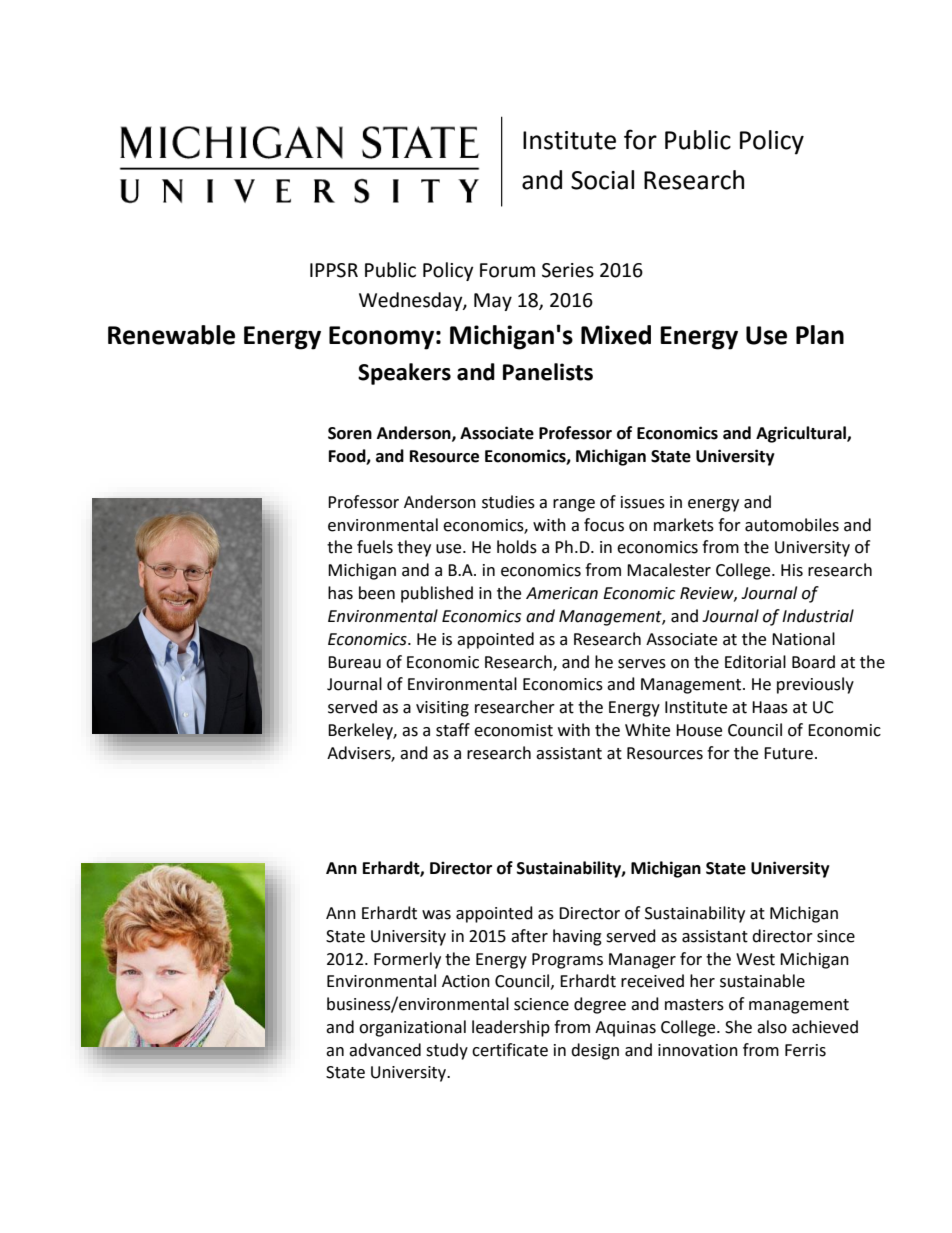 Image resolution: width=952 pixels, height=1233 pixels. I want to click on since, so click(836, 936).
